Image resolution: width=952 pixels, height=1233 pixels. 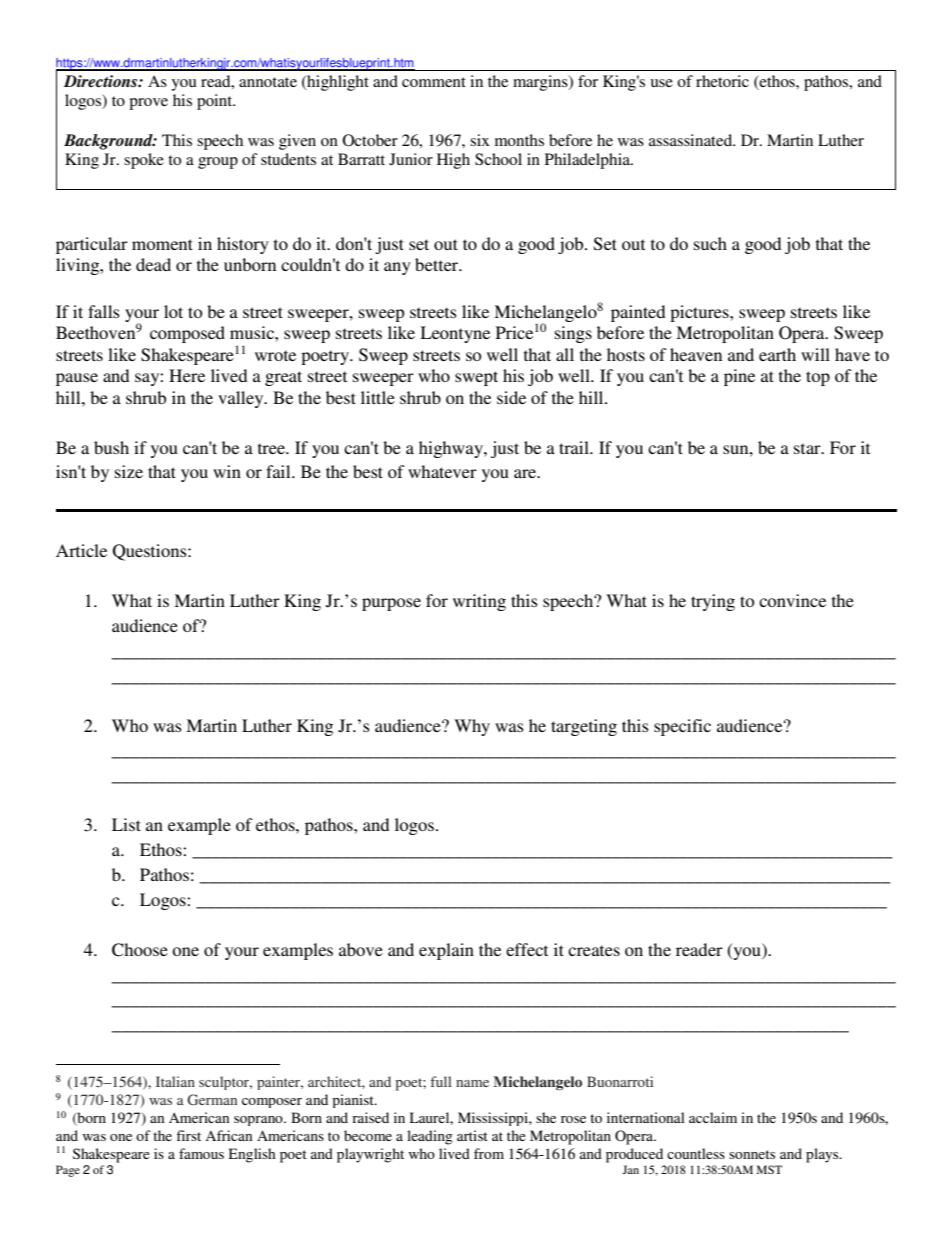 What do you see at coordinates (722, 81) in the screenshot?
I see `rhetoric` at bounding box center [722, 81].
